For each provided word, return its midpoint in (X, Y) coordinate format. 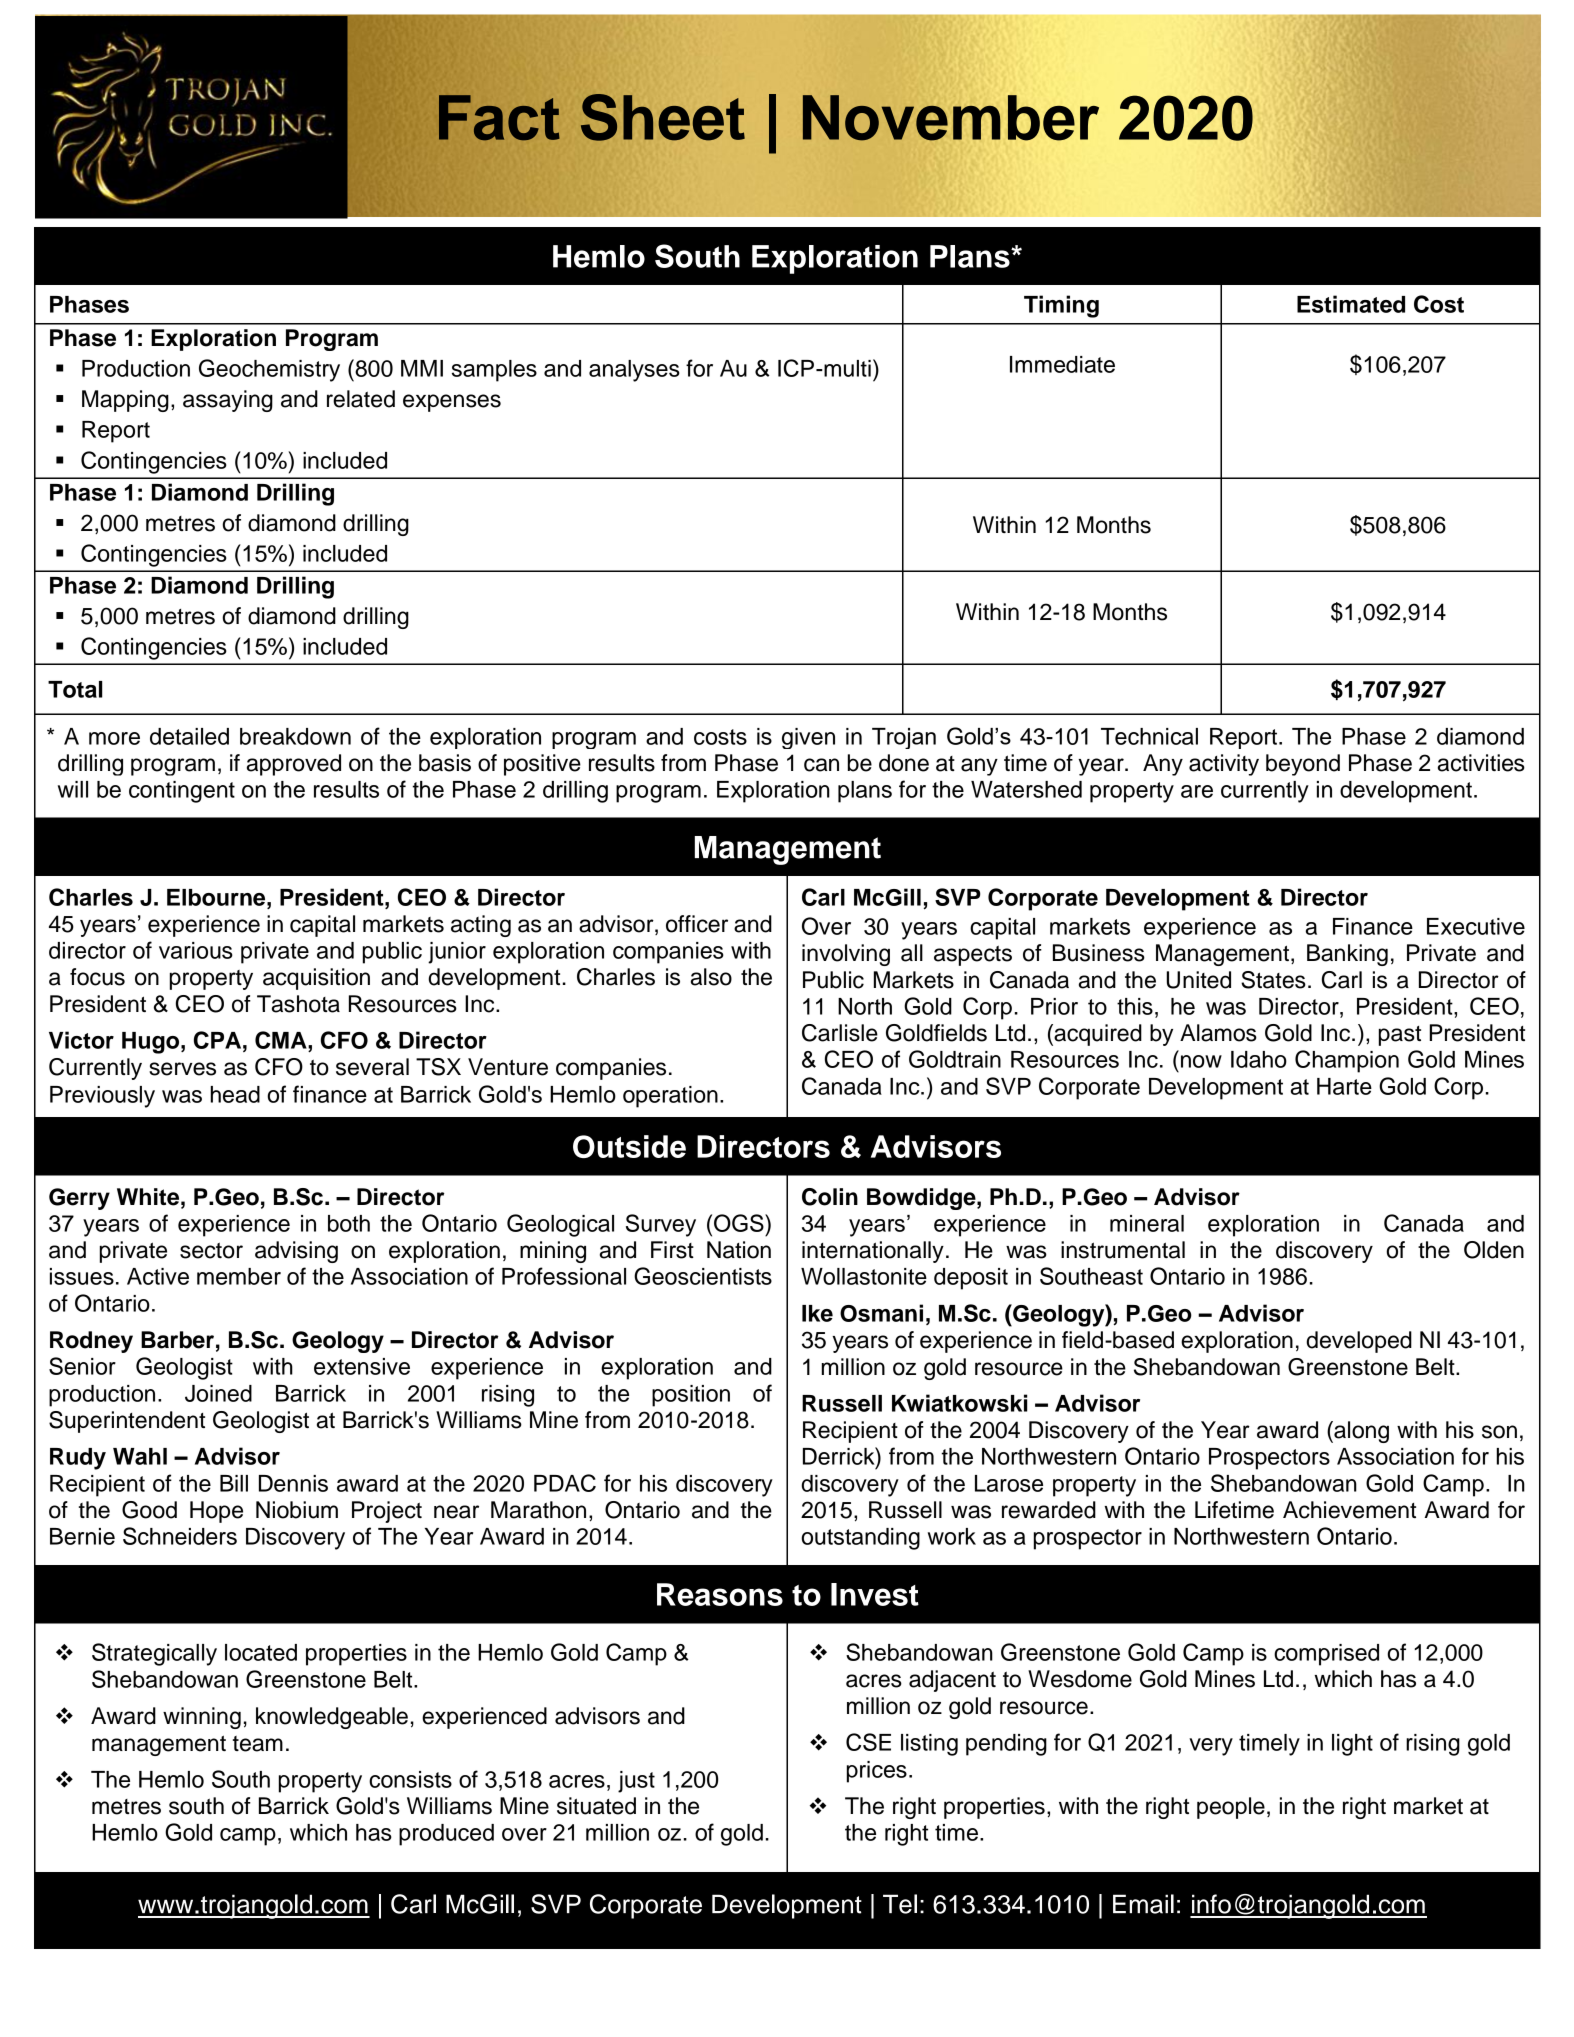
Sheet (663, 117)
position (691, 1396)
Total (75, 689)
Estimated (1351, 304)
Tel (900, 1904)
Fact (499, 117)
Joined (218, 1393)
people (1231, 1808)
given (808, 738)
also (711, 977)
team (258, 1744)
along (1360, 1432)
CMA (282, 1040)
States (1273, 980)
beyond (1303, 765)
